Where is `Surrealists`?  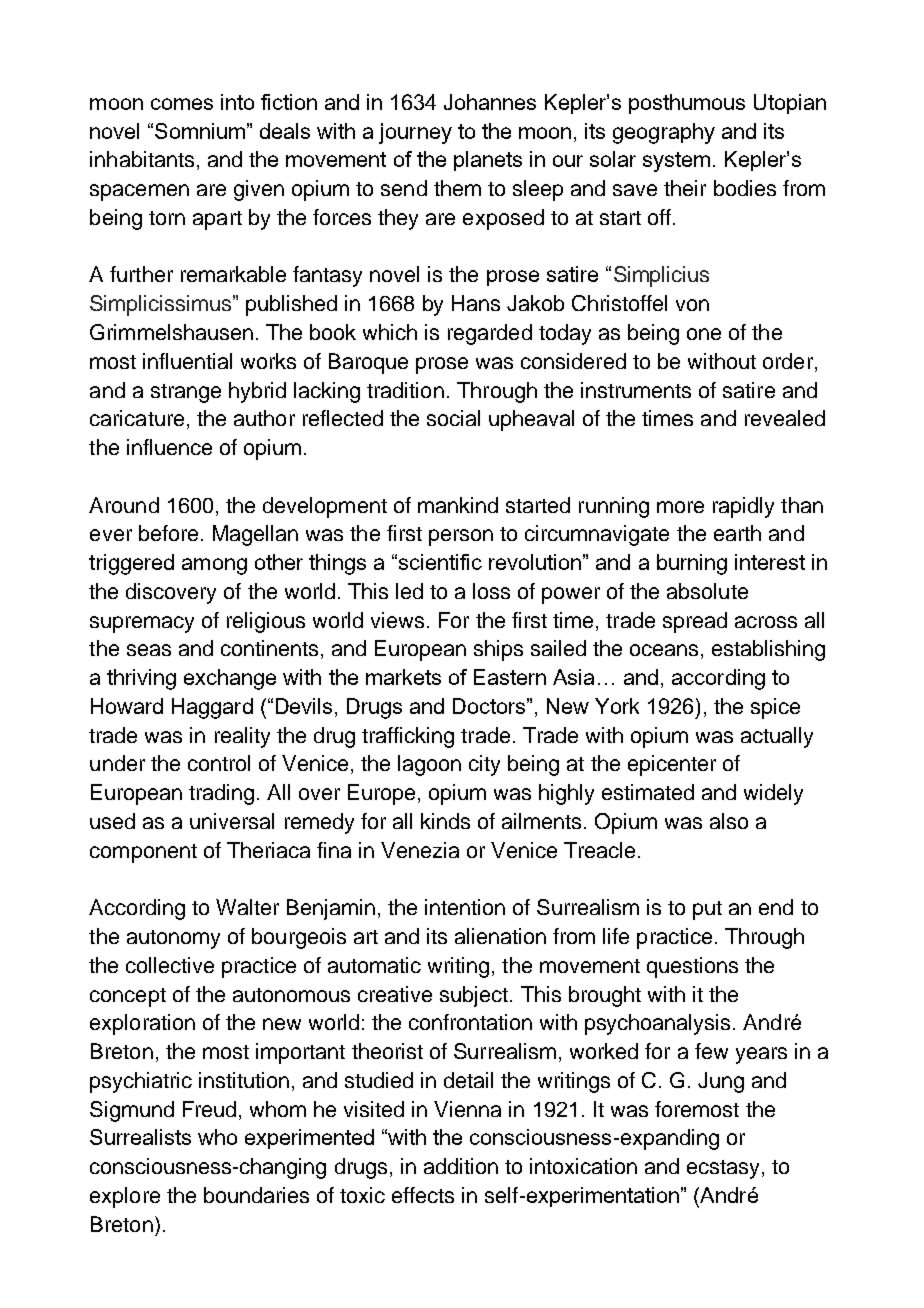 Surrealists is located at coordinates (140, 1137).
